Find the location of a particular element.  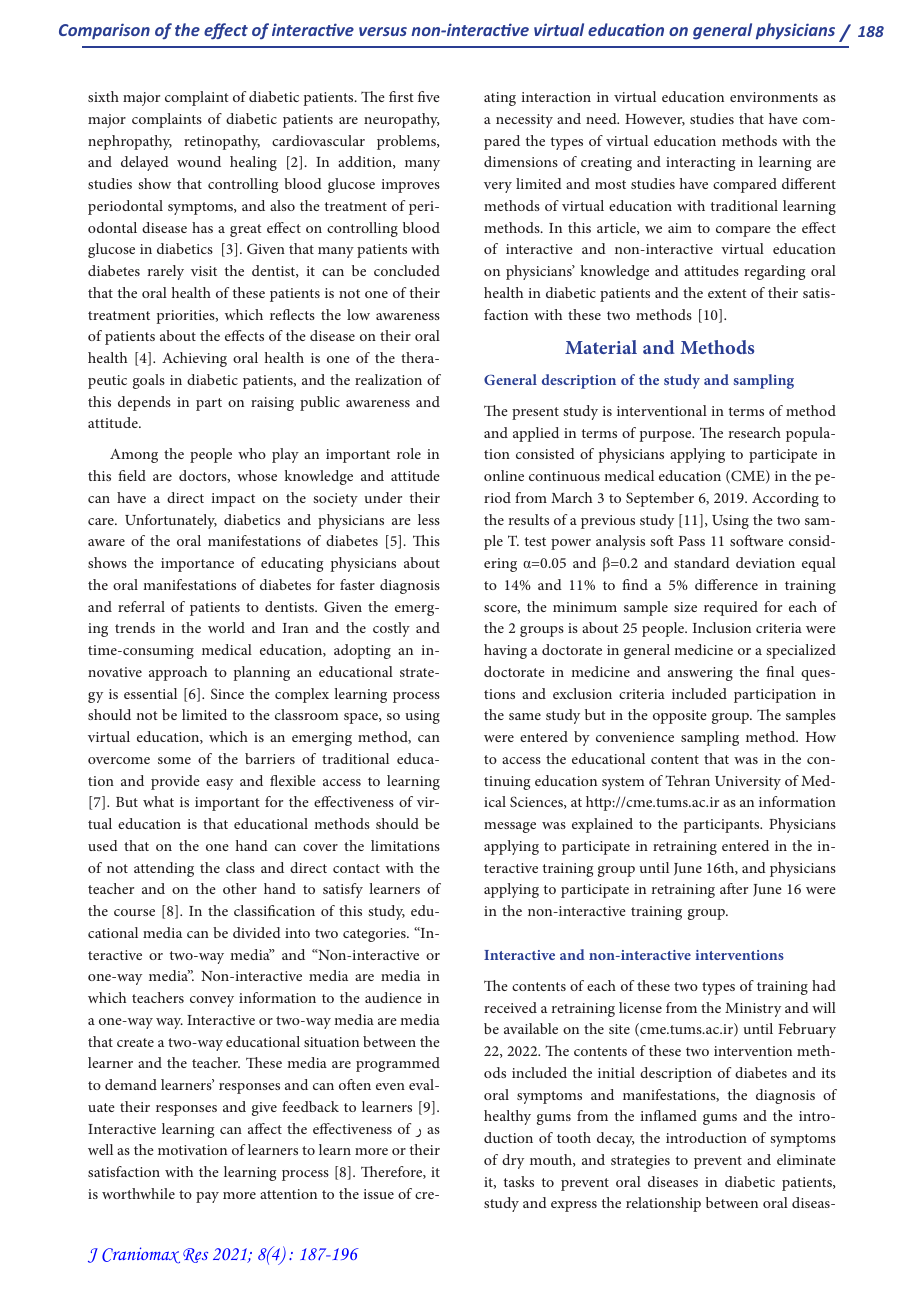

environments is located at coordinates (774, 97).
